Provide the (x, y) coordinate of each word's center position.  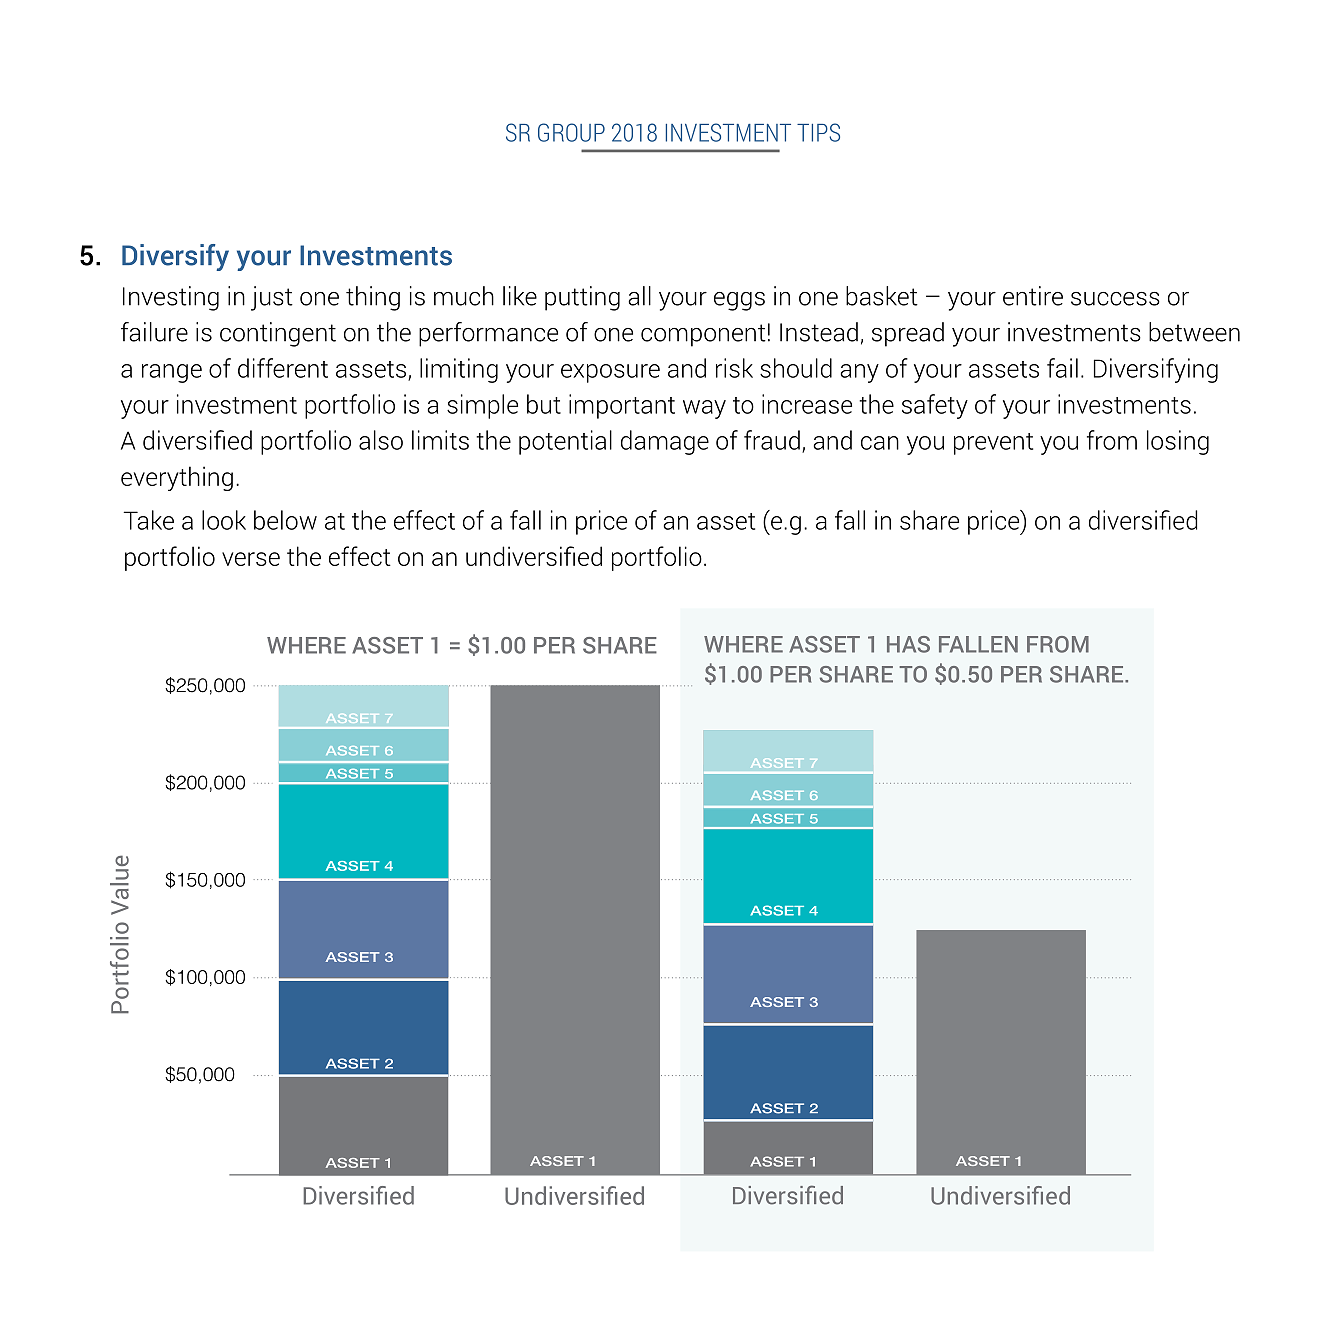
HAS (908, 644)
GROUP (571, 132)
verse (251, 559)
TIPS (818, 132)
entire (1033, 296)
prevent (993, 444)
